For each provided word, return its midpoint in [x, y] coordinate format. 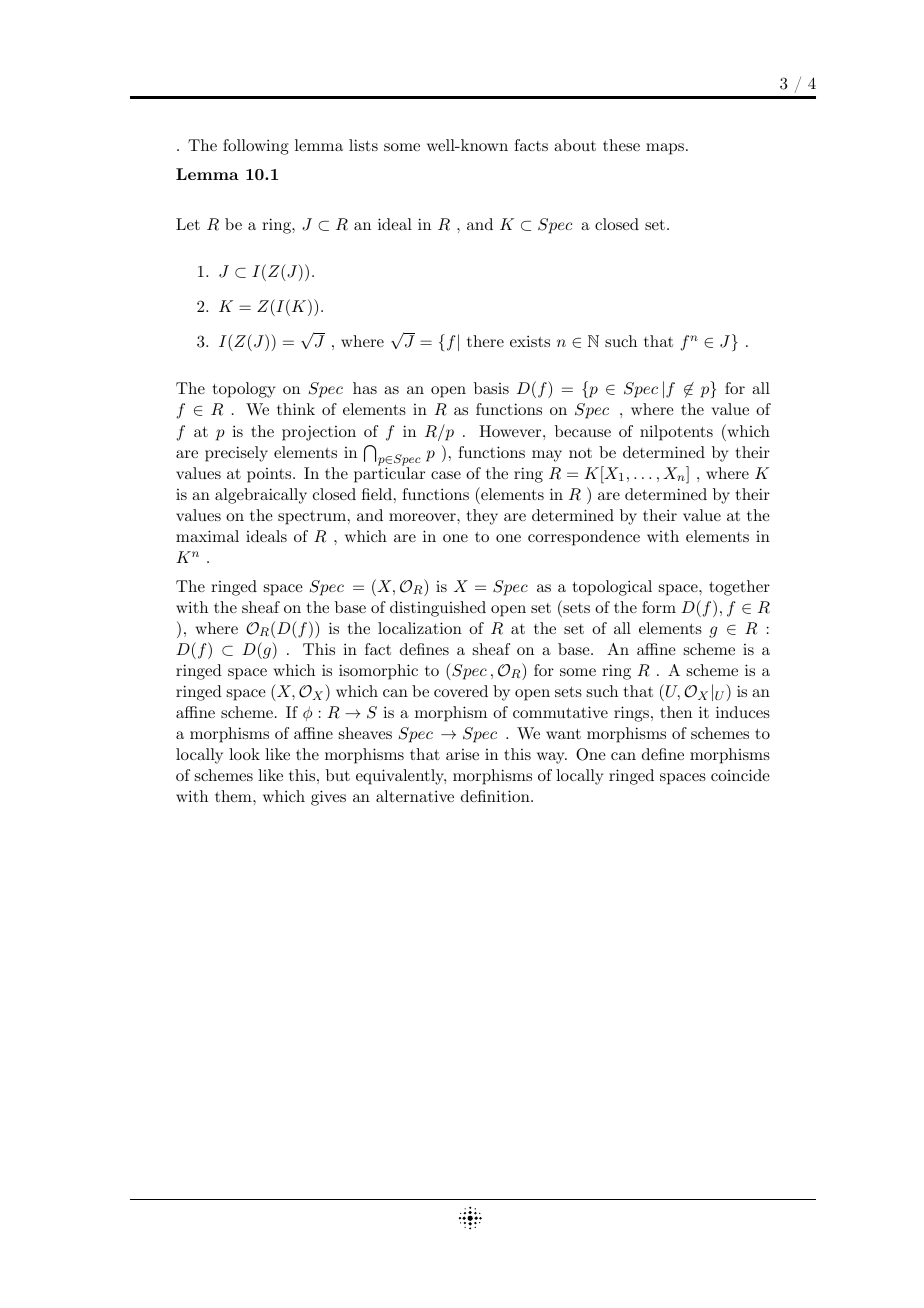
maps [665, 149]
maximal [207, 536]
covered [461, 691]
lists [363, 145]
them [234, 796]
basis [491, 388]
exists [530, 341]
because [583, 431]
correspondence [584, 538]
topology [244, 390]
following [256, 147]
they [482, 517]
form [659, 607]
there [485, 341]
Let [188, 224]
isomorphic [378, 672]
